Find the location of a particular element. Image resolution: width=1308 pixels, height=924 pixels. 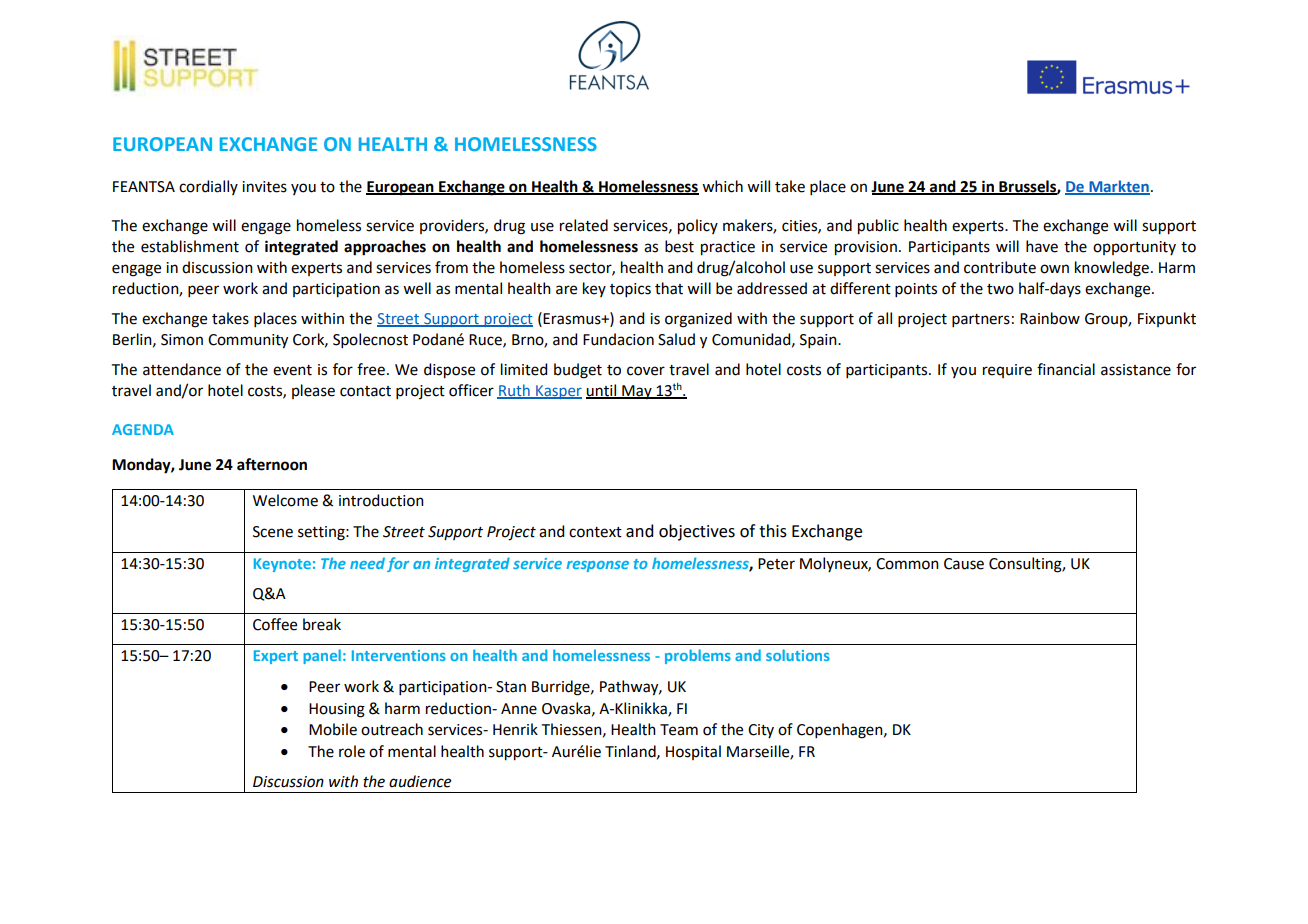

role is located at coordinates (352, 751).
